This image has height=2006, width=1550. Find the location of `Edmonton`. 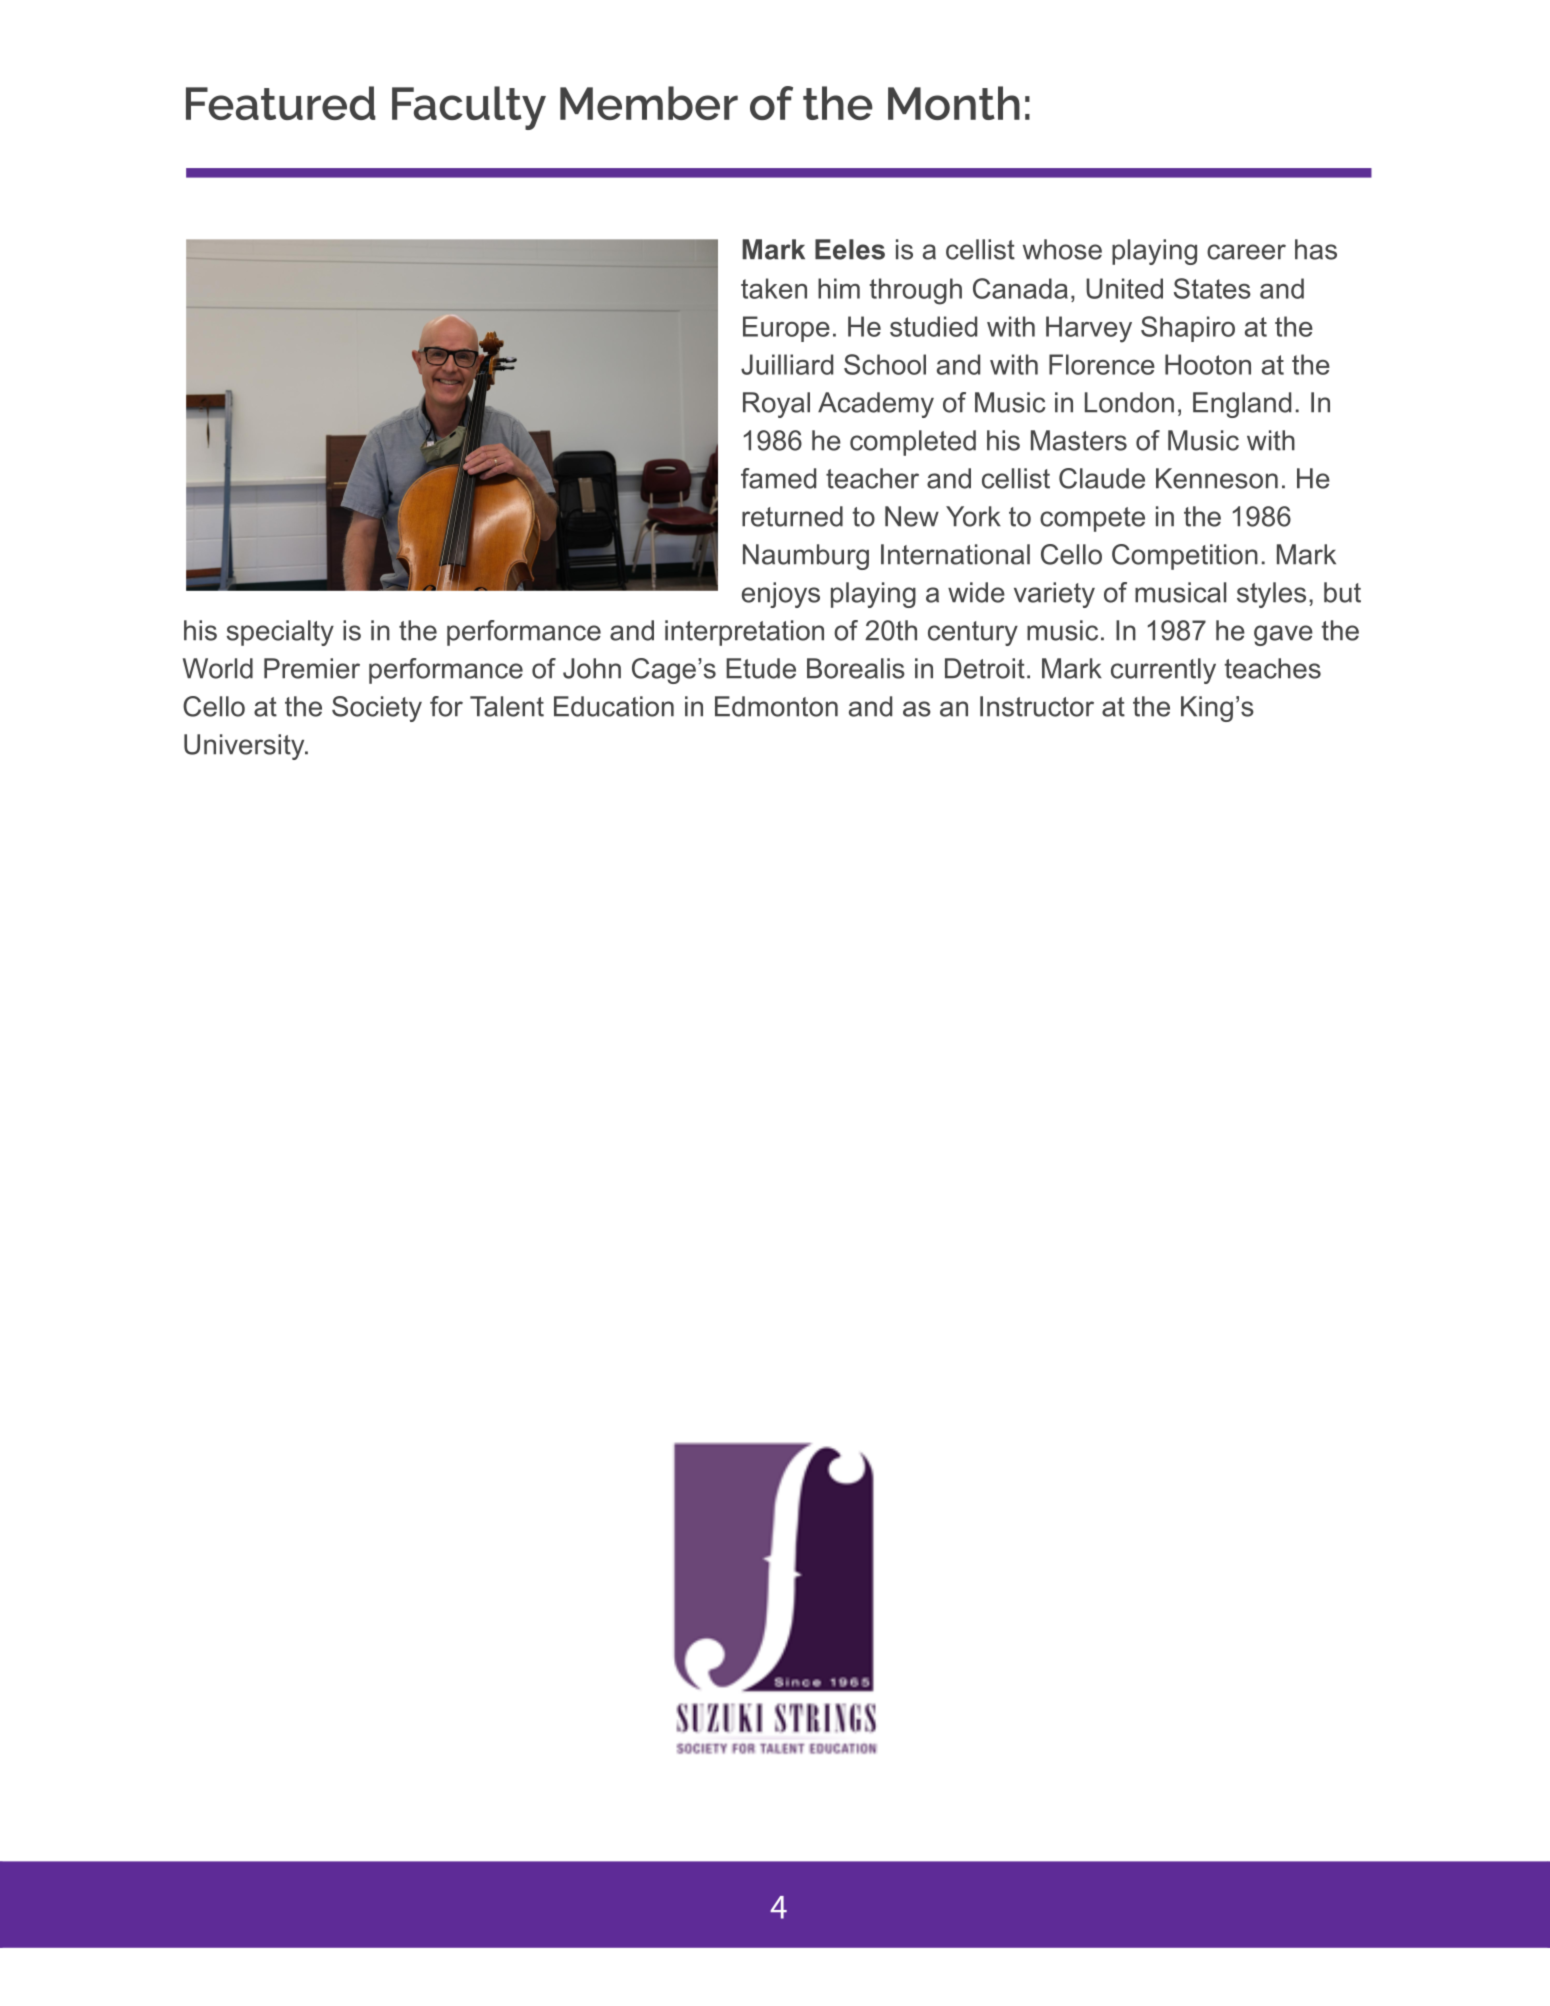

Edmonton is located at coordinates (776, 706).
